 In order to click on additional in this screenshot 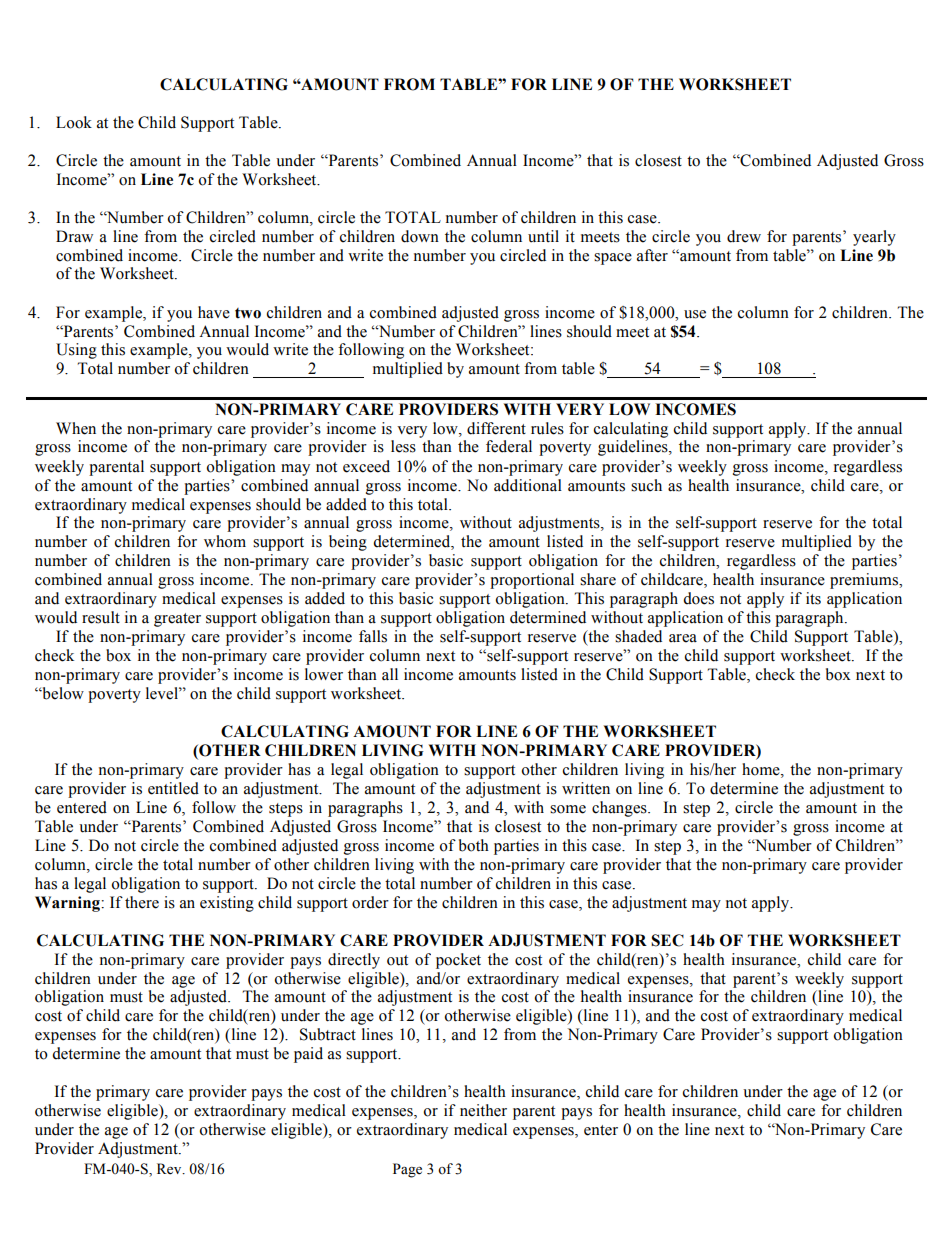, I will do `click(528, 485)`.
